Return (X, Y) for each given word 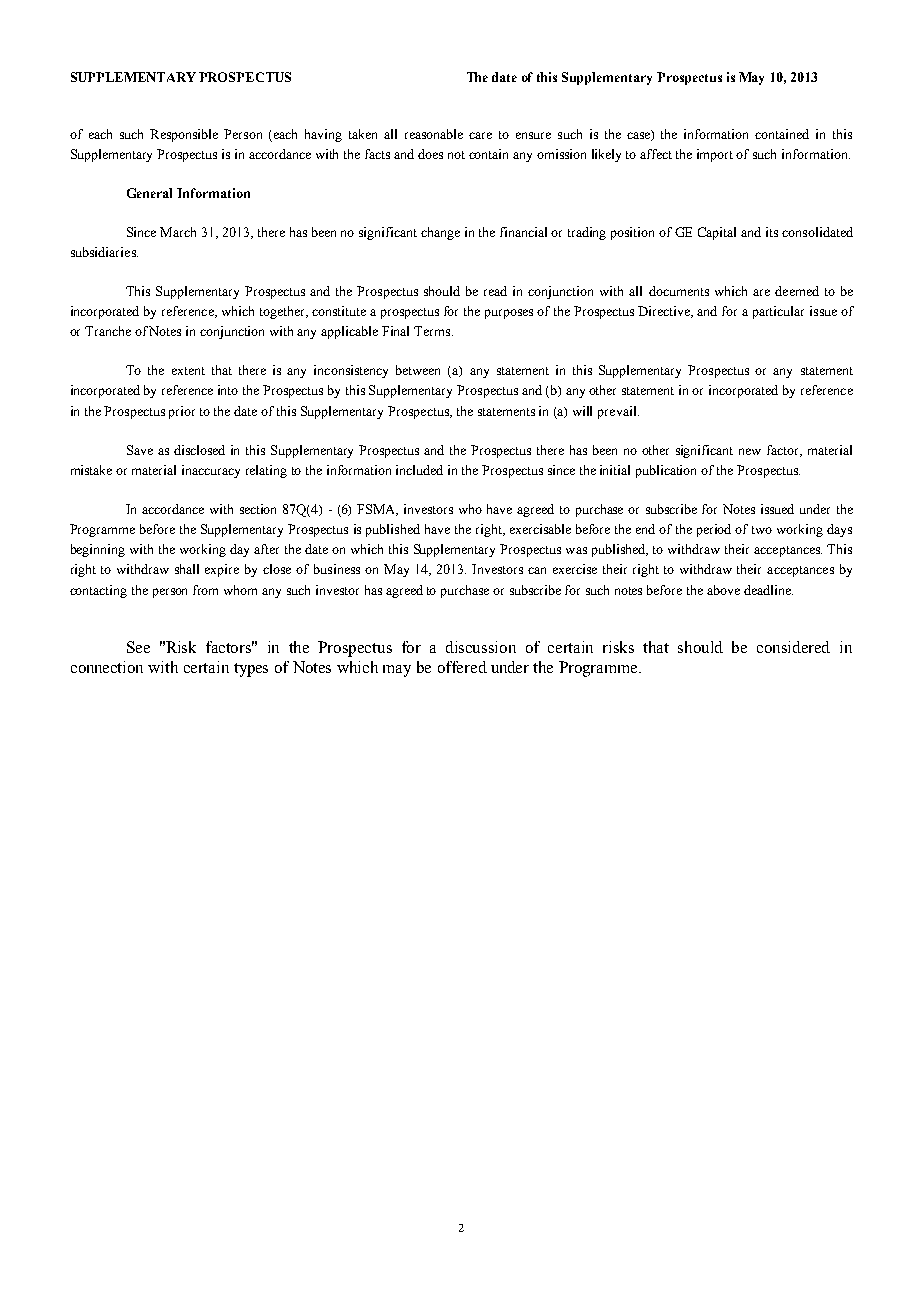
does (430, 154)
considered (793, 647)
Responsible (184, 135)
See (138, 647)
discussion (481, 647)
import (715, 155)
